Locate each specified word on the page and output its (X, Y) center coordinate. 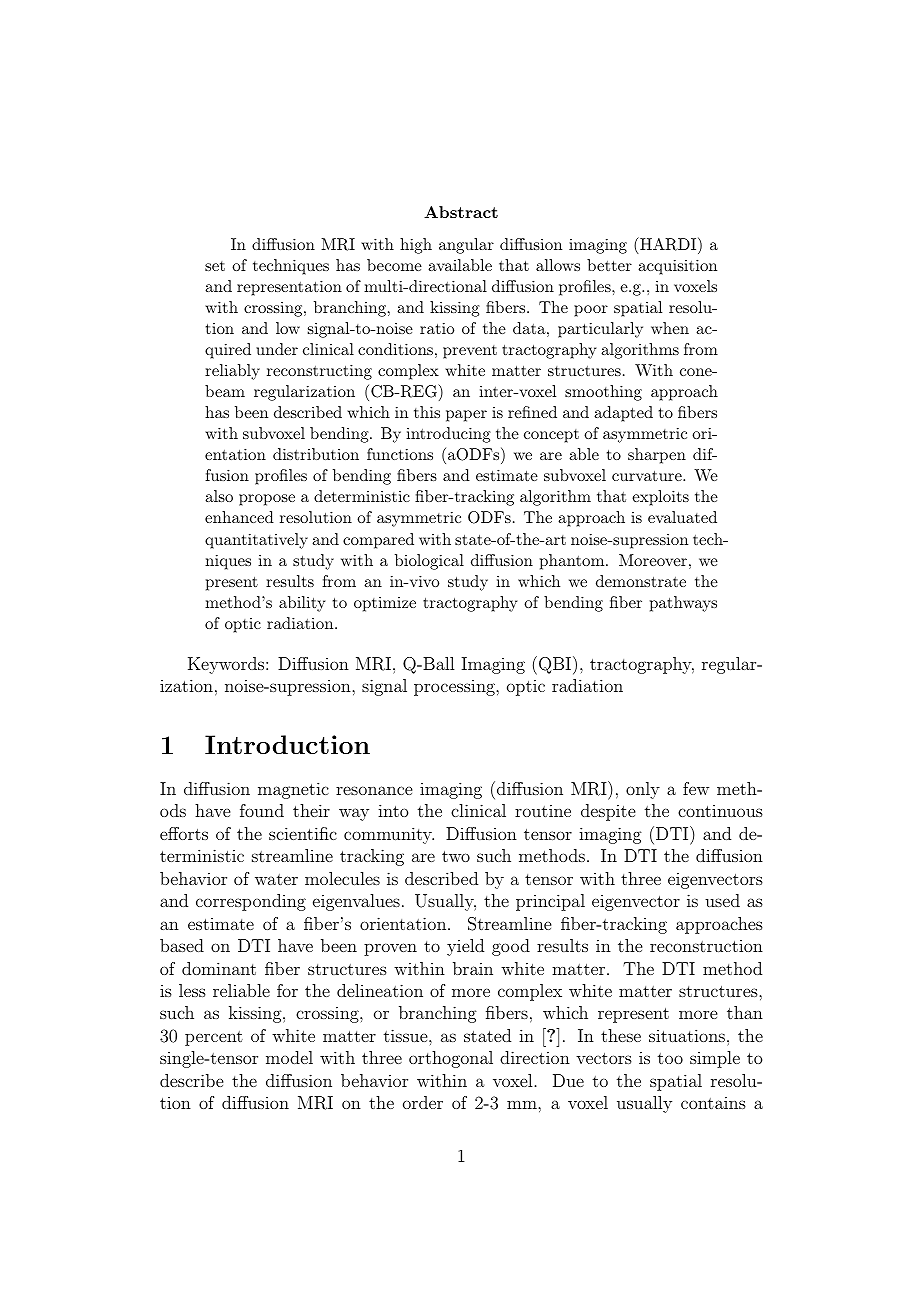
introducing (448, 435)
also (219, 496)
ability (302, 604)
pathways (683, 604)
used (722, 900)
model (289, 1057)
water (276, 879)
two (456, 856)
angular (466, 246)
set (215, 266)
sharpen (657, 456)
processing (455, 688)
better (609, 265)
